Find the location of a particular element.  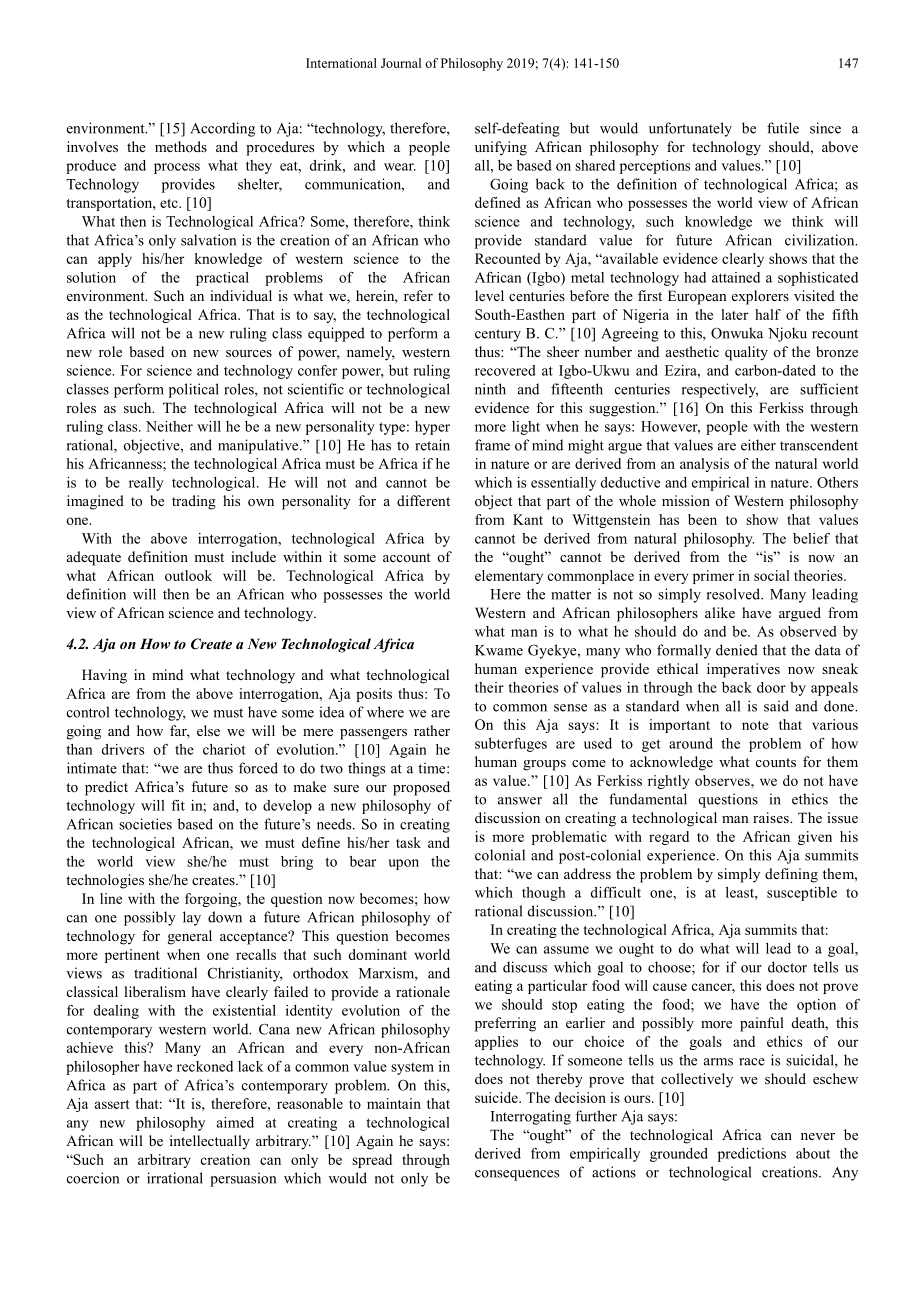

upon is located at coordinates (403, 864).
